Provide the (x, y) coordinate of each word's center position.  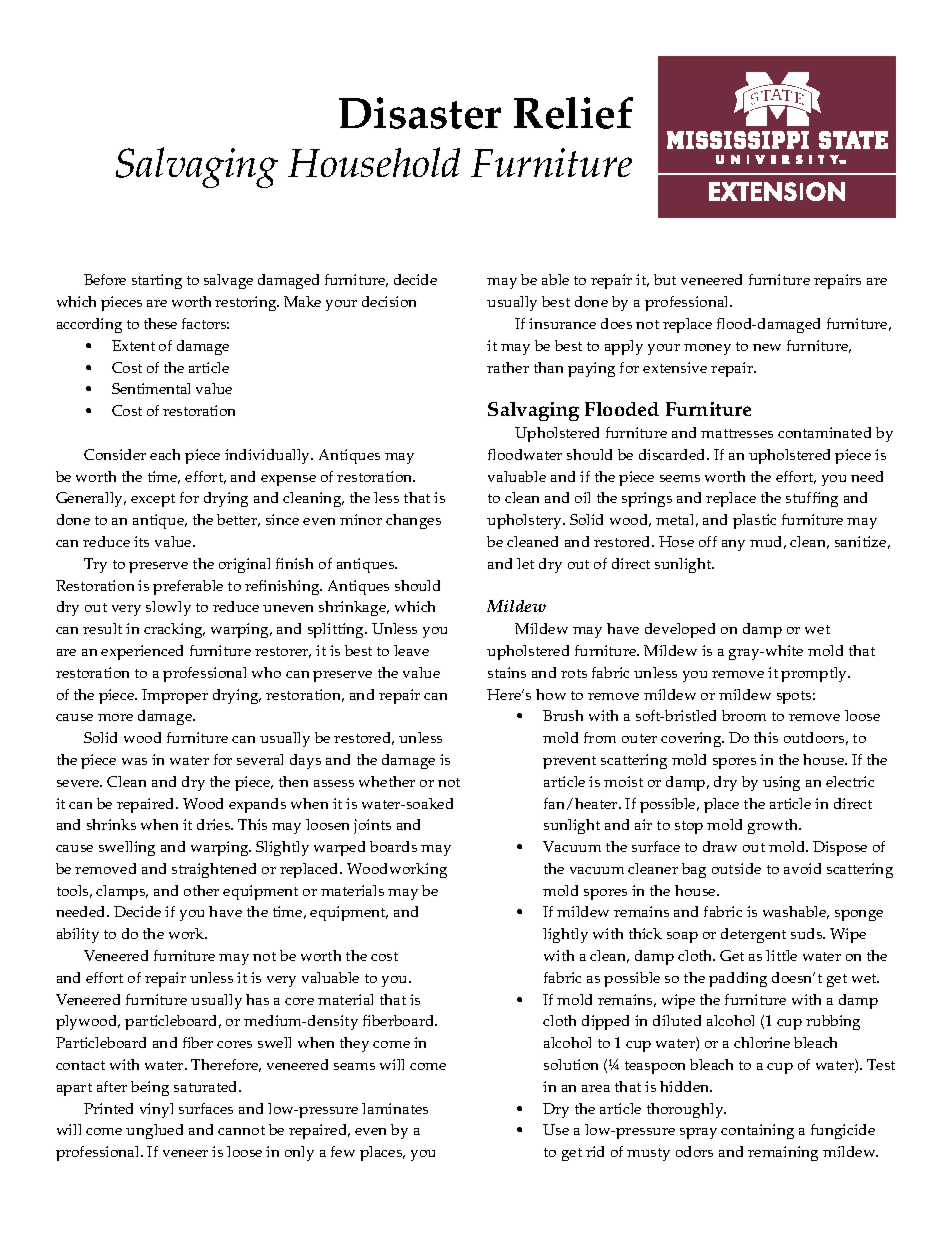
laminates (395, 1108)
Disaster (420, 113)
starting (157, 281)
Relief (573, 113)
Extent (133, 345)
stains (507, 672)
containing (757, 1131)
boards (393, 846)
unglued (154, 1131)
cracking (174, 630)
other (201, 890)
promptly (815, 674)
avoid (802, 868)
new (767, 347)
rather (508, 367)
